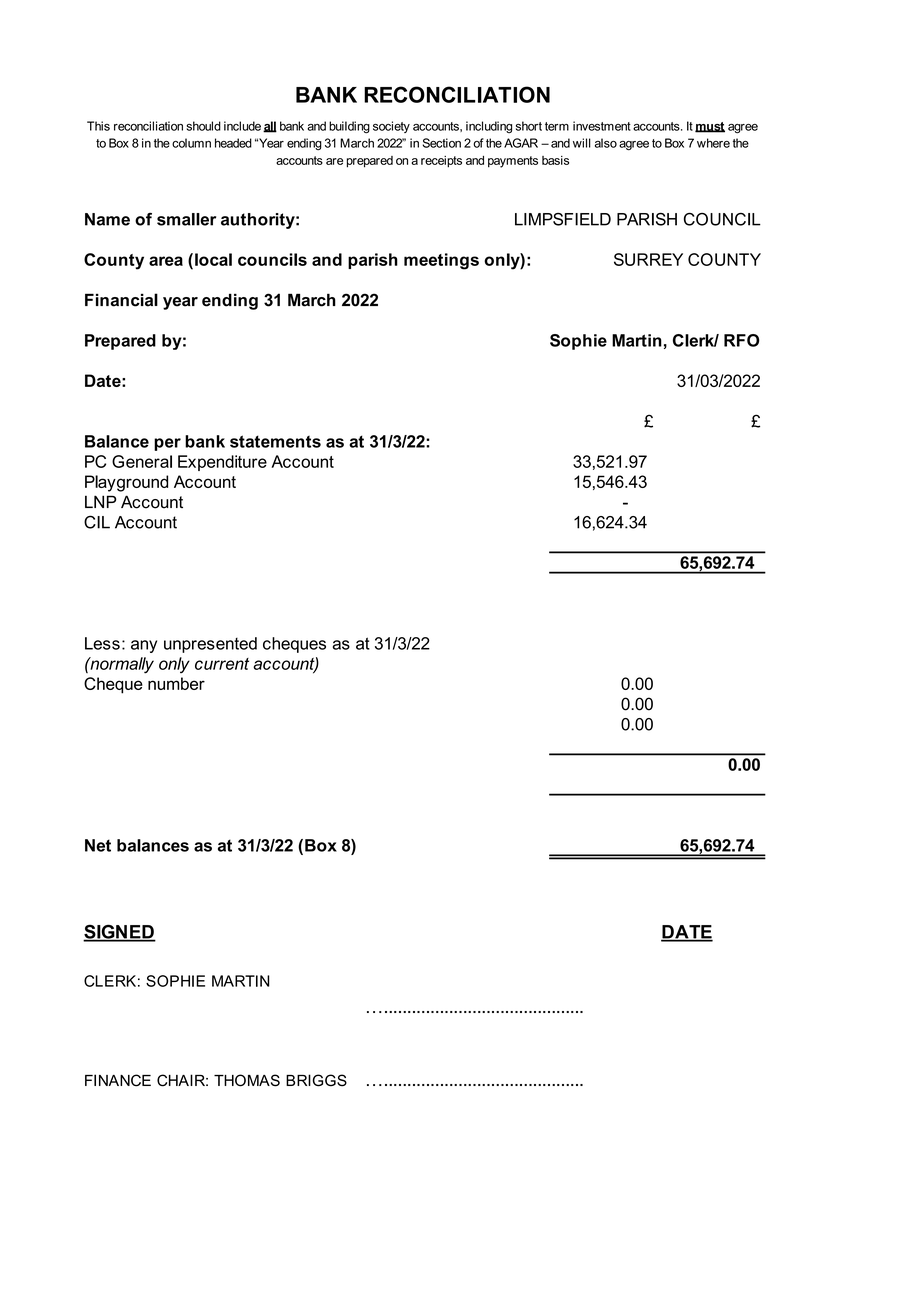 This page has height=1308, width=924. What do you see at coordinates (648, 259) in the page?
I see `SURREY` at bounding box center [648, 259].
